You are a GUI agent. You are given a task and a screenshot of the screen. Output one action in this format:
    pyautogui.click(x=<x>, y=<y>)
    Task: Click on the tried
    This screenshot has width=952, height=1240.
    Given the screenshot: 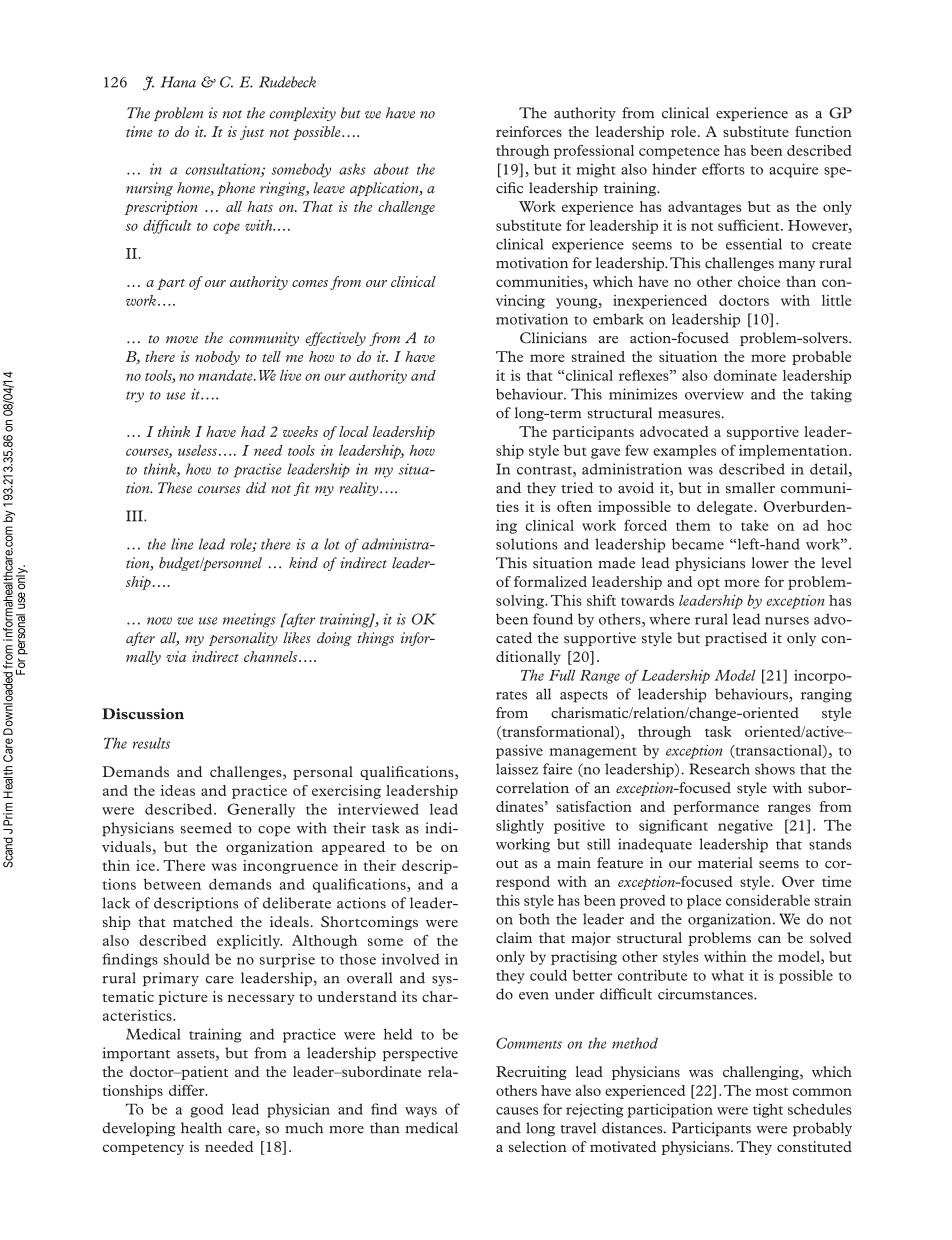 What is the action you would take?
    pyautogui.click(x=577, y=488)
